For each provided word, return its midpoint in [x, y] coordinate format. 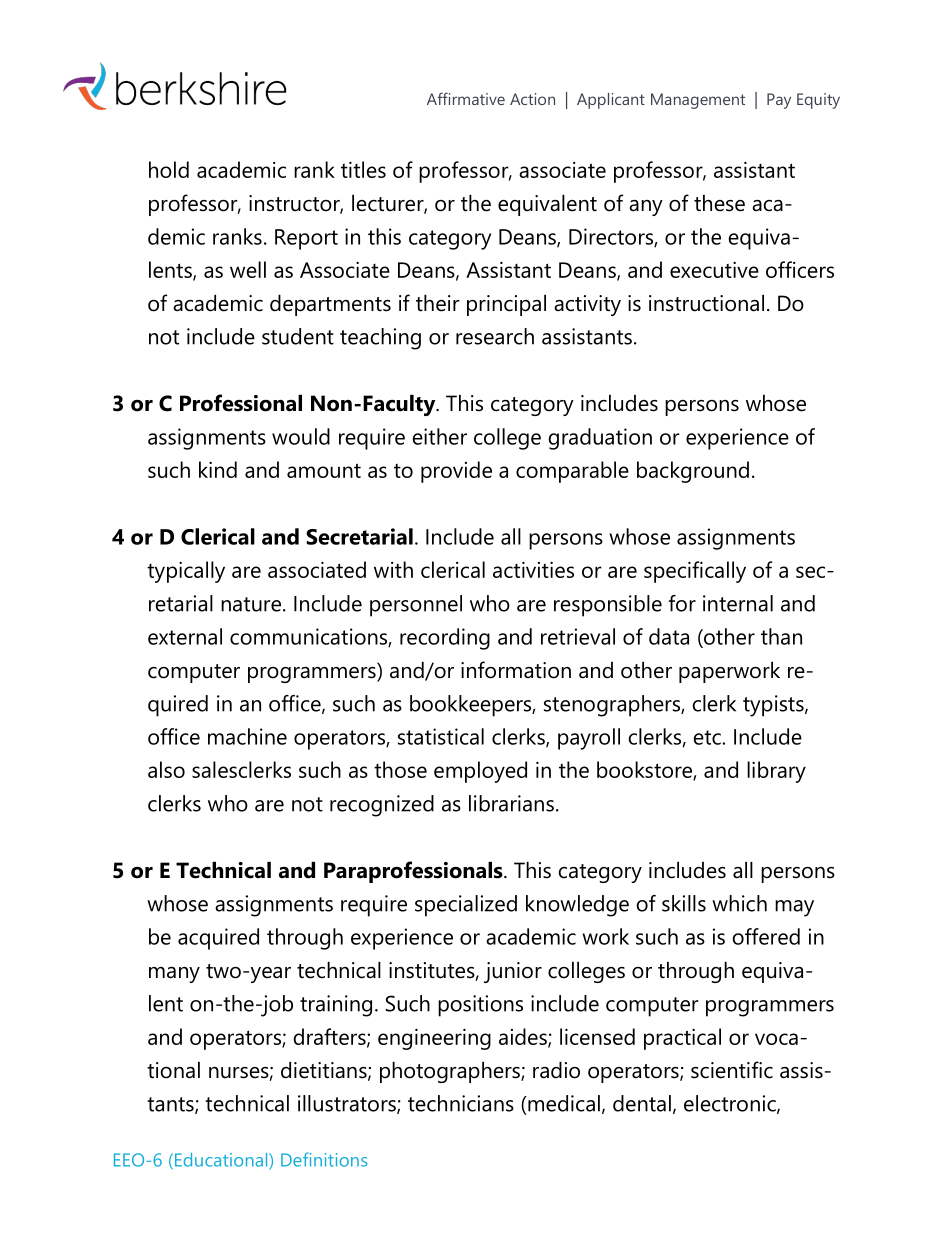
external [185, 636]
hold [169, 169]
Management [698, 101]
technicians [461, 1103]
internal [738, 603]
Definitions [324, 1159]
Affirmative [466, 98]
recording [445, 639]
